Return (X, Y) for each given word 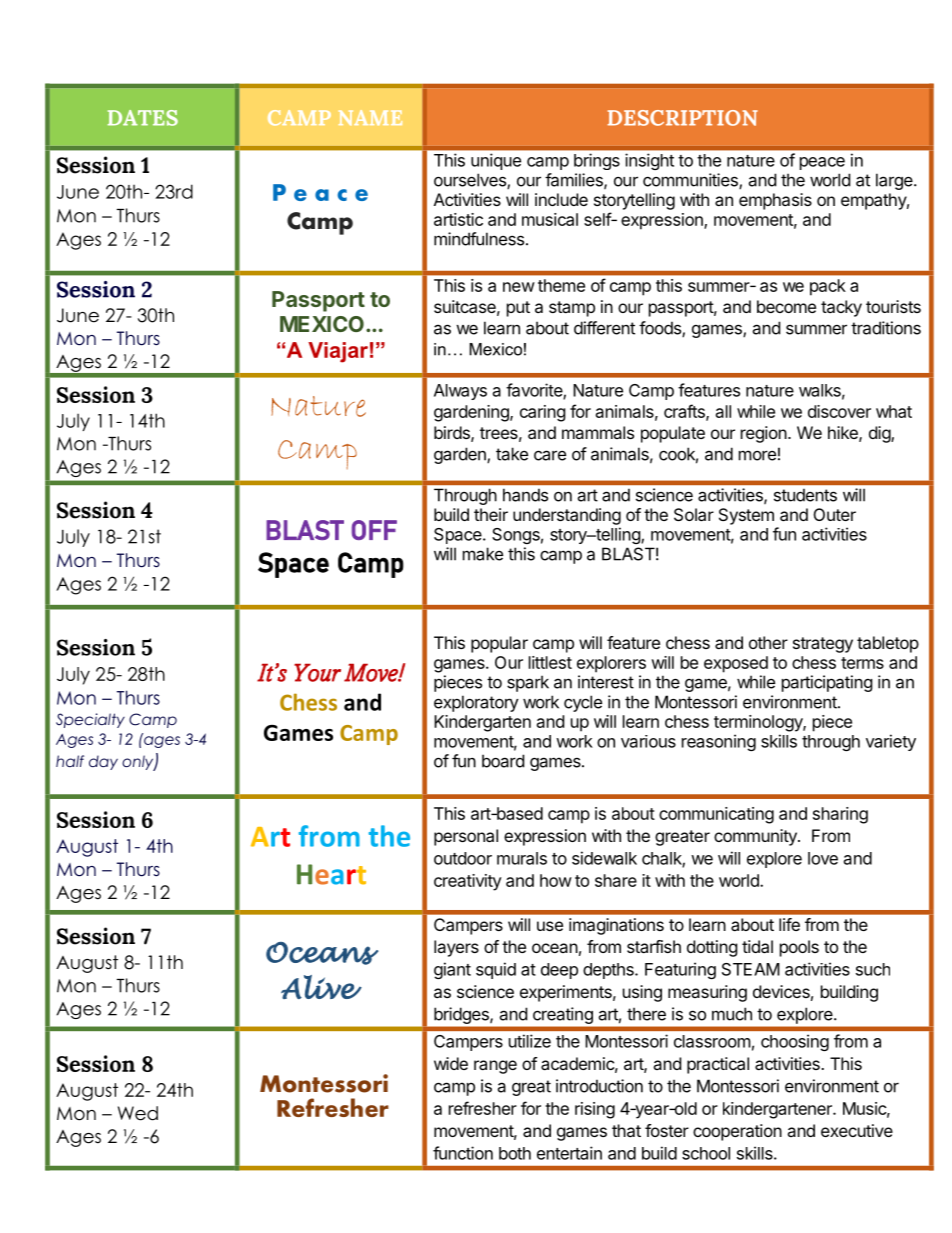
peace (822, 163)
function (463, 1153)
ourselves (471, 181)
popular (499, 644)
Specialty (90, 720)
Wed (138, 1113)
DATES (143, 118)
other (768, 642)
